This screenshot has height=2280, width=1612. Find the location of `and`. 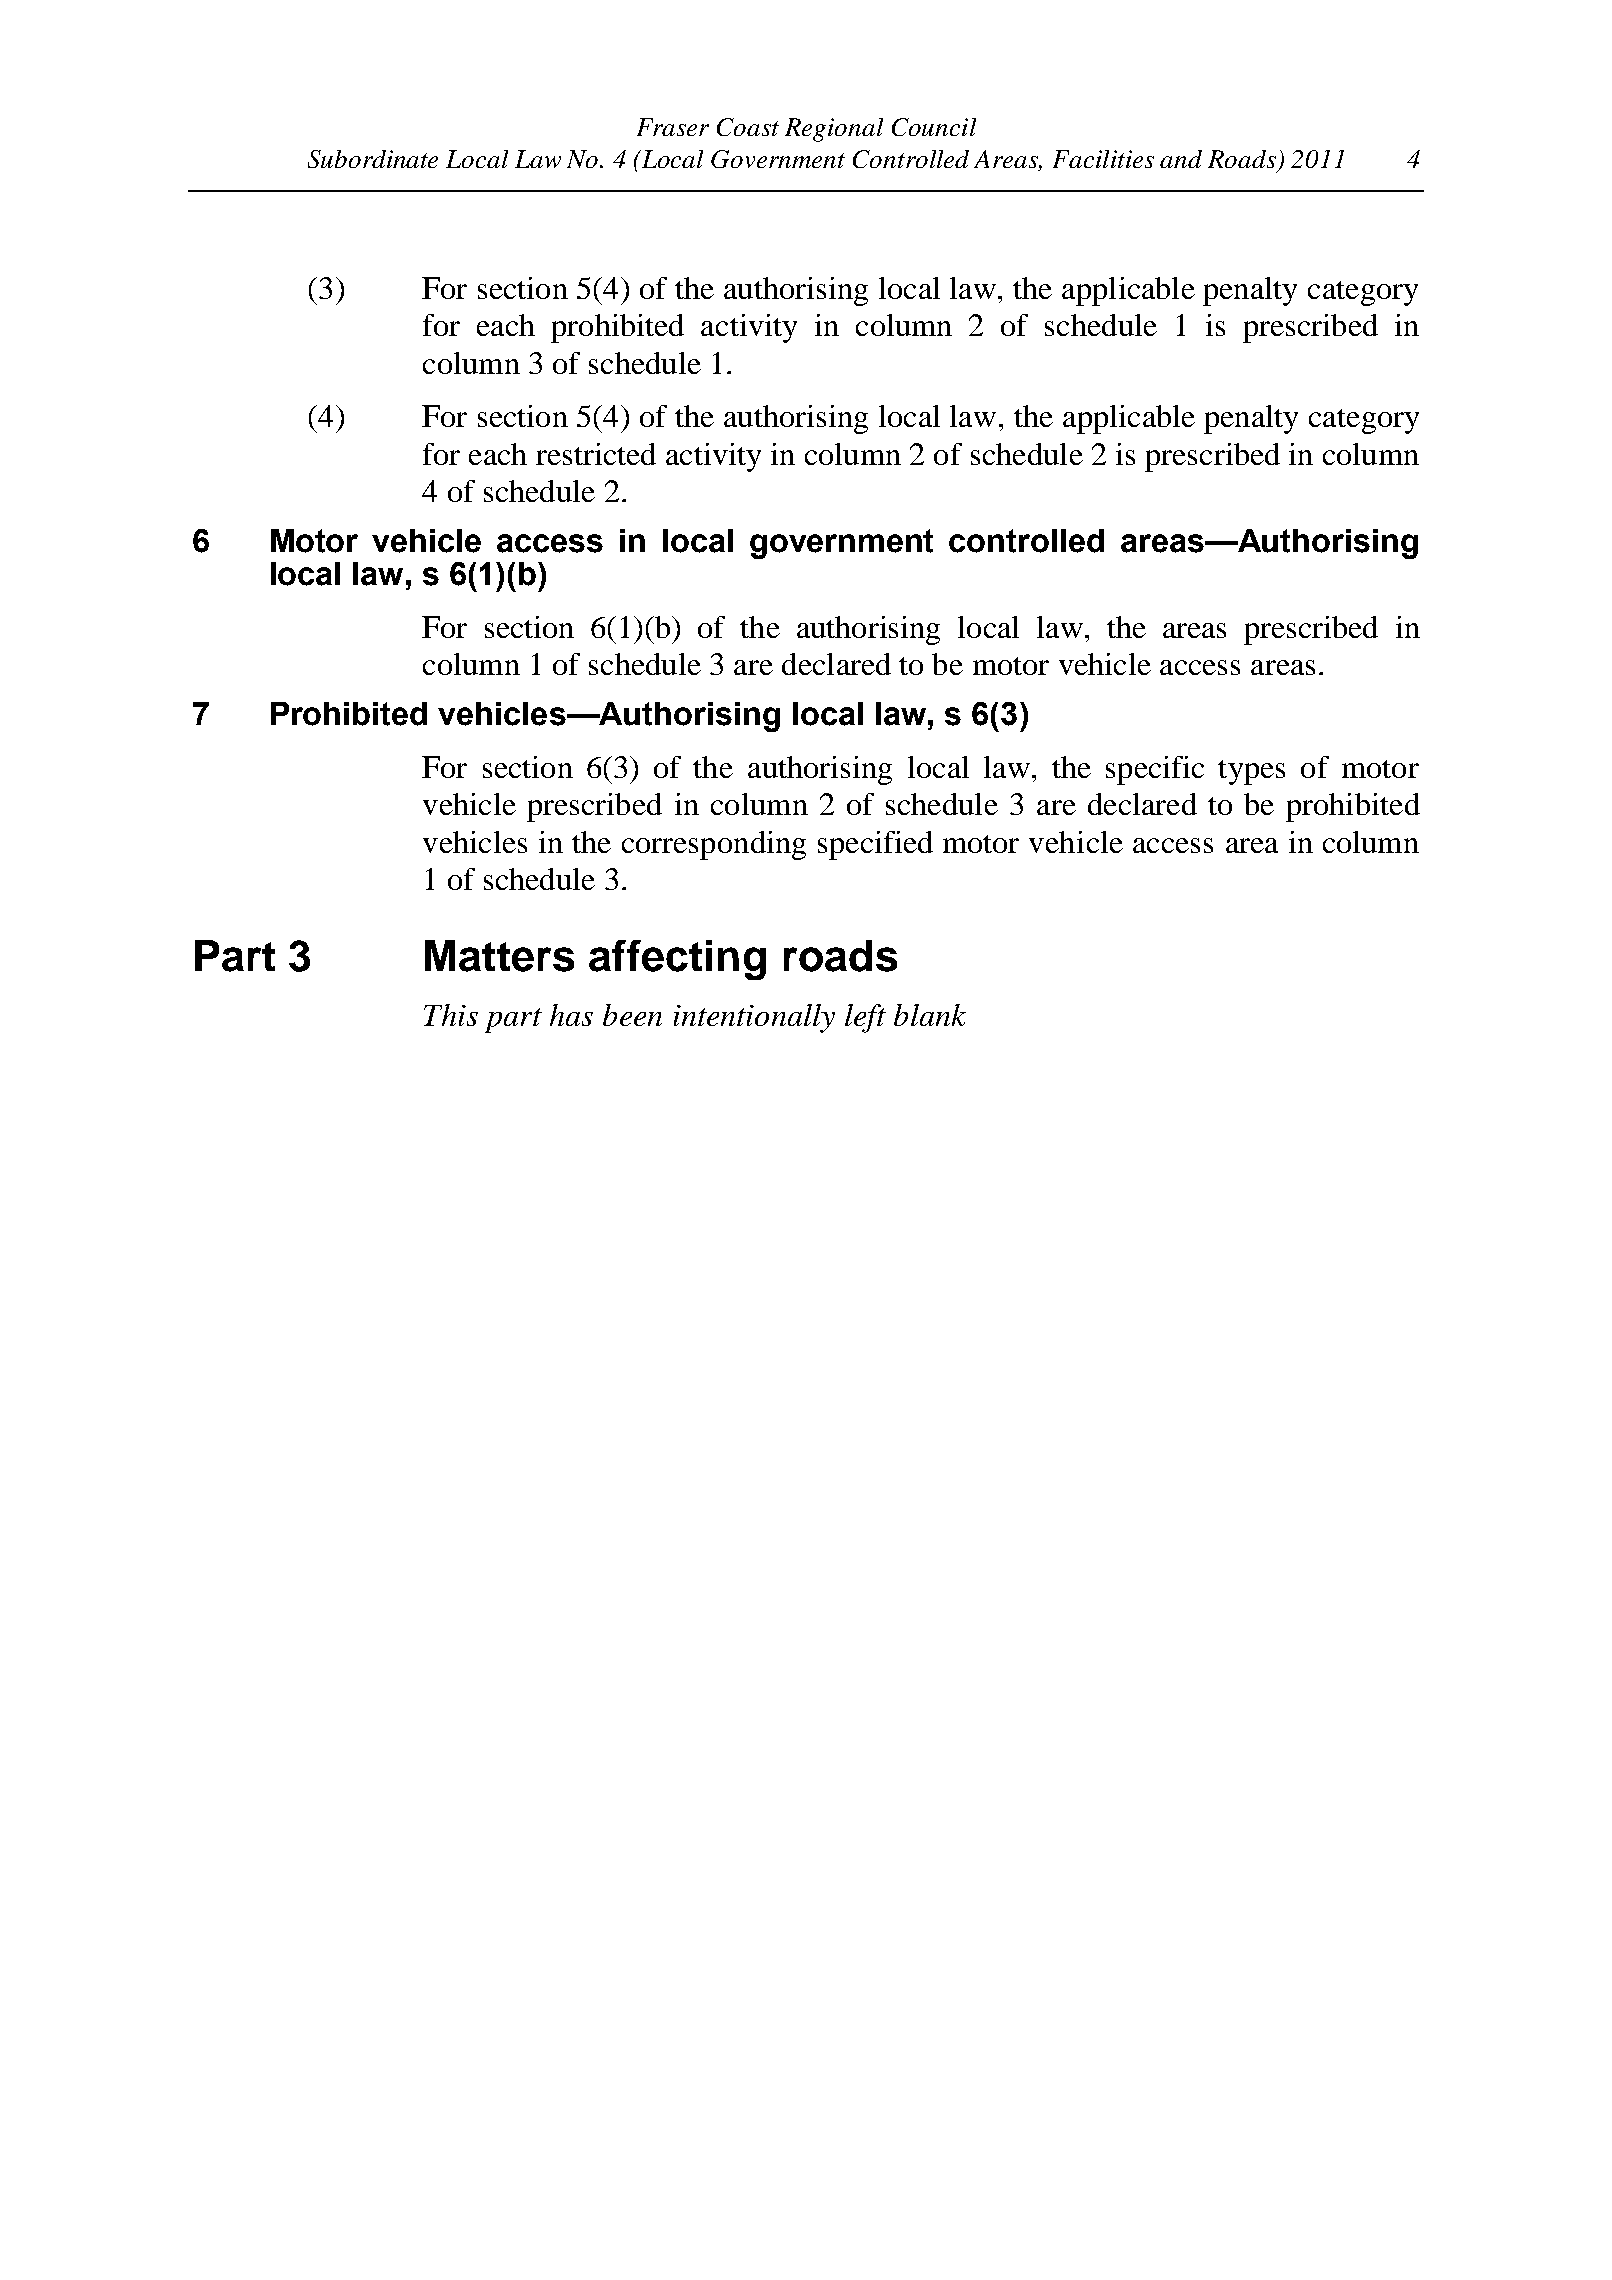

and is located at coordinates (1181, 159).
